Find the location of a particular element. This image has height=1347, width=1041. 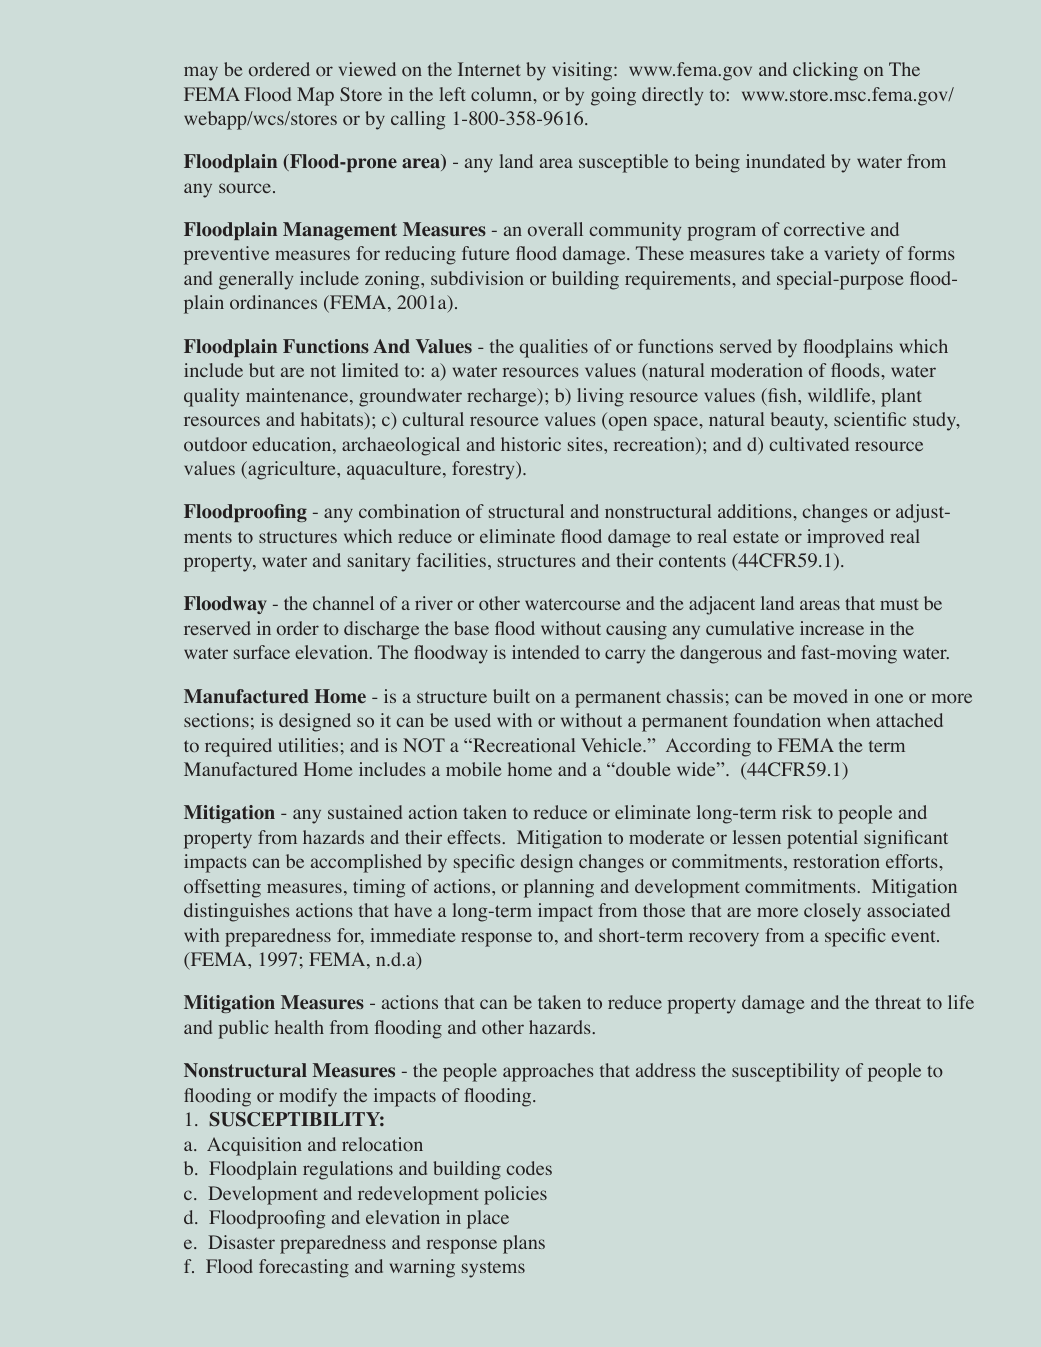

agriculture is located at coordinates (292, 470).
